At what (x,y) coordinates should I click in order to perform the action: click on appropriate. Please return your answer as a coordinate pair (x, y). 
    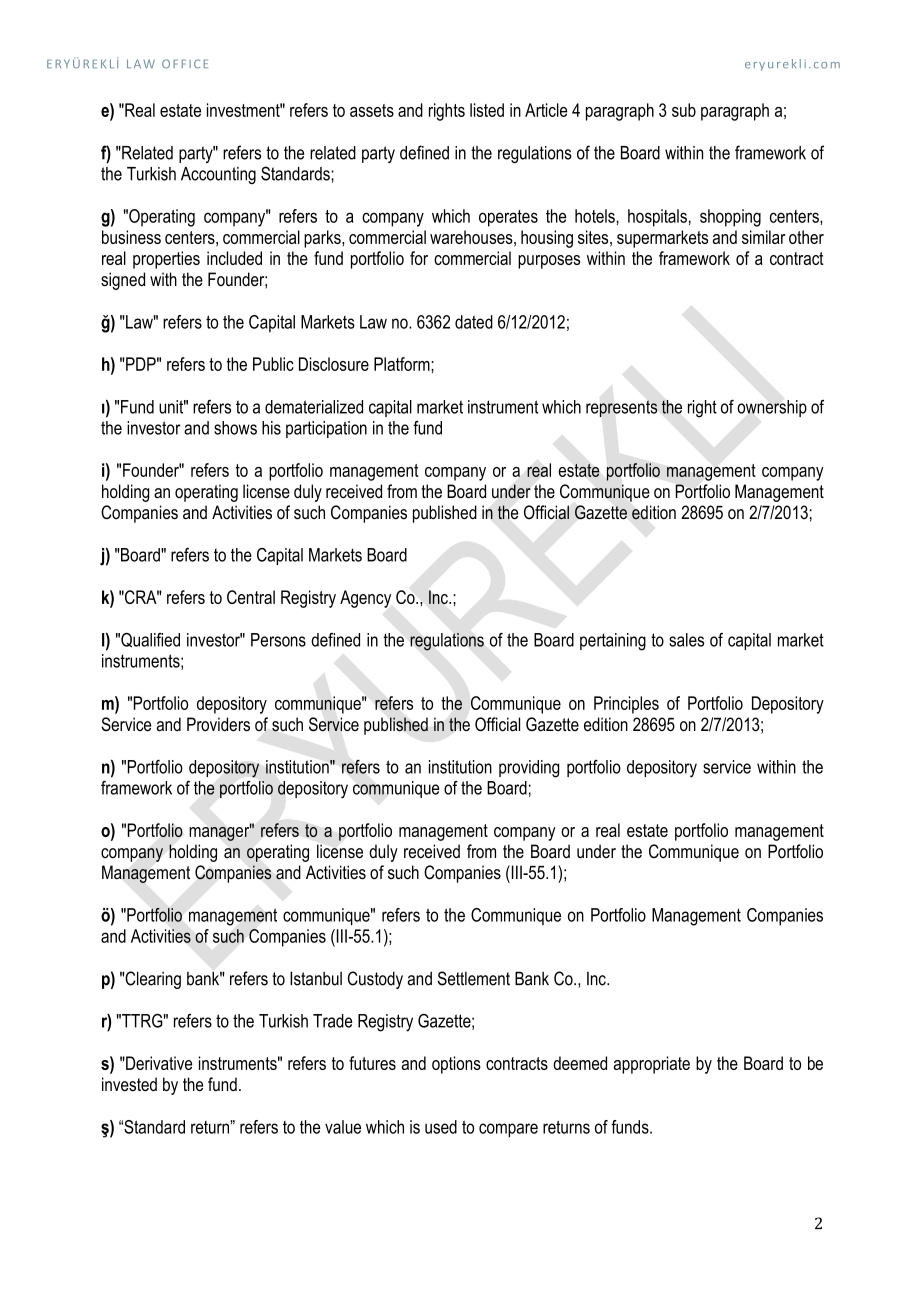
    Looking at the image, I should click on (651, 1065).
